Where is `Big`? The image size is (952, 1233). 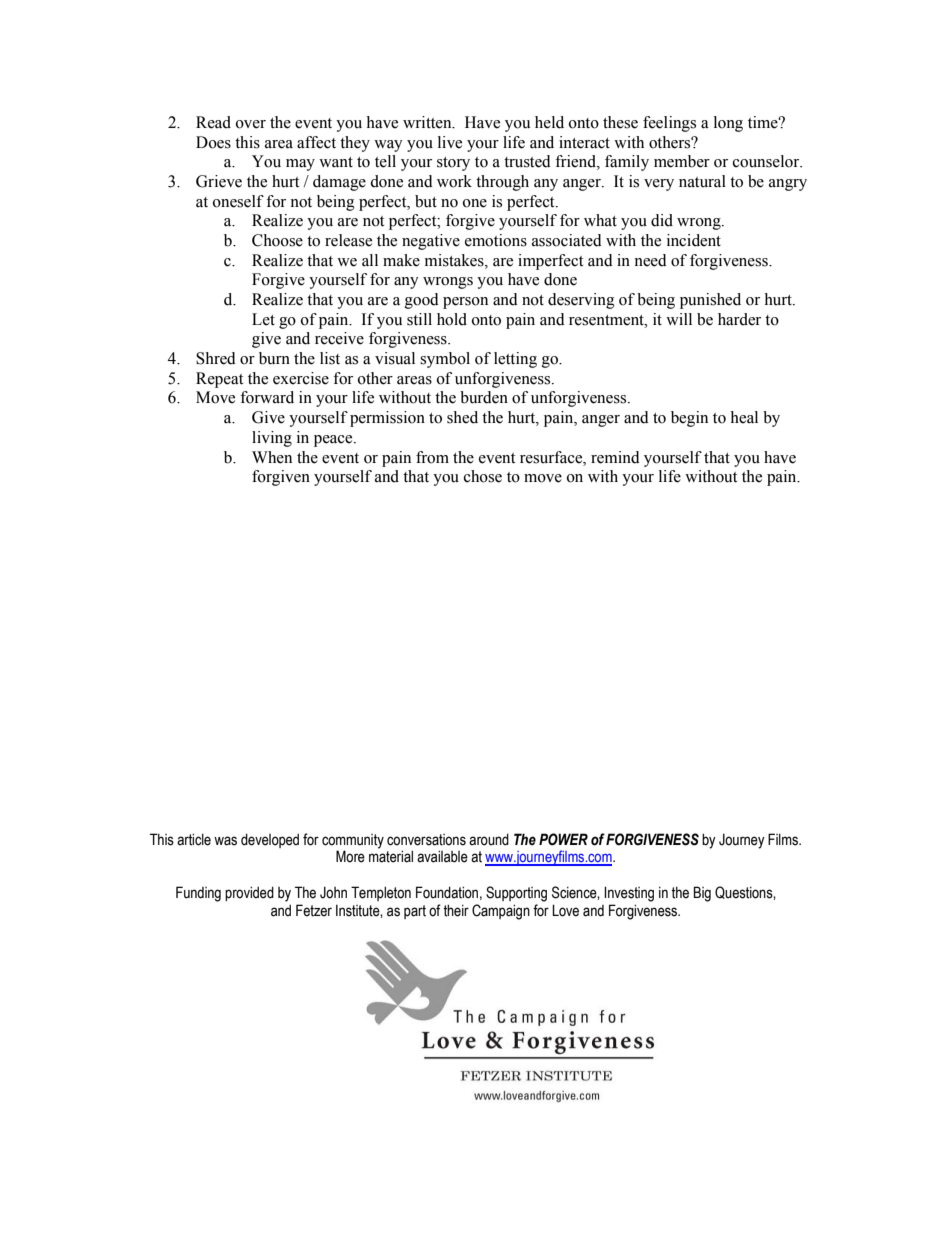 Big is located at coordinates (702, 894).
